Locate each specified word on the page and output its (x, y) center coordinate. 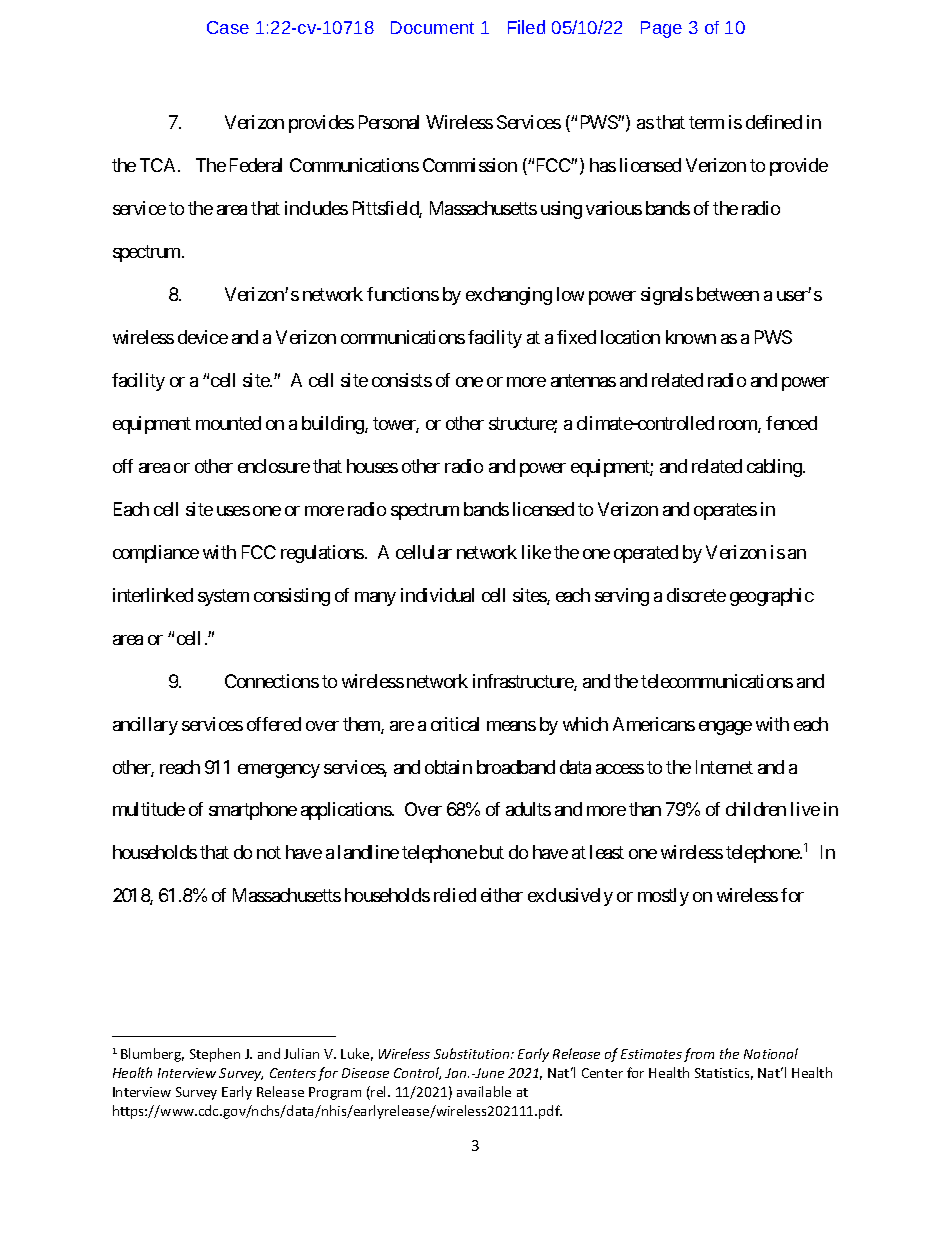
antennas (583, 380)
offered (274, 724)
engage (725, 728)
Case (228, 27)
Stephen (215, 1055)
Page (661, 29)
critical (455, 724)
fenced (791, 423)
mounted (228, 423)
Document (432, 27)
